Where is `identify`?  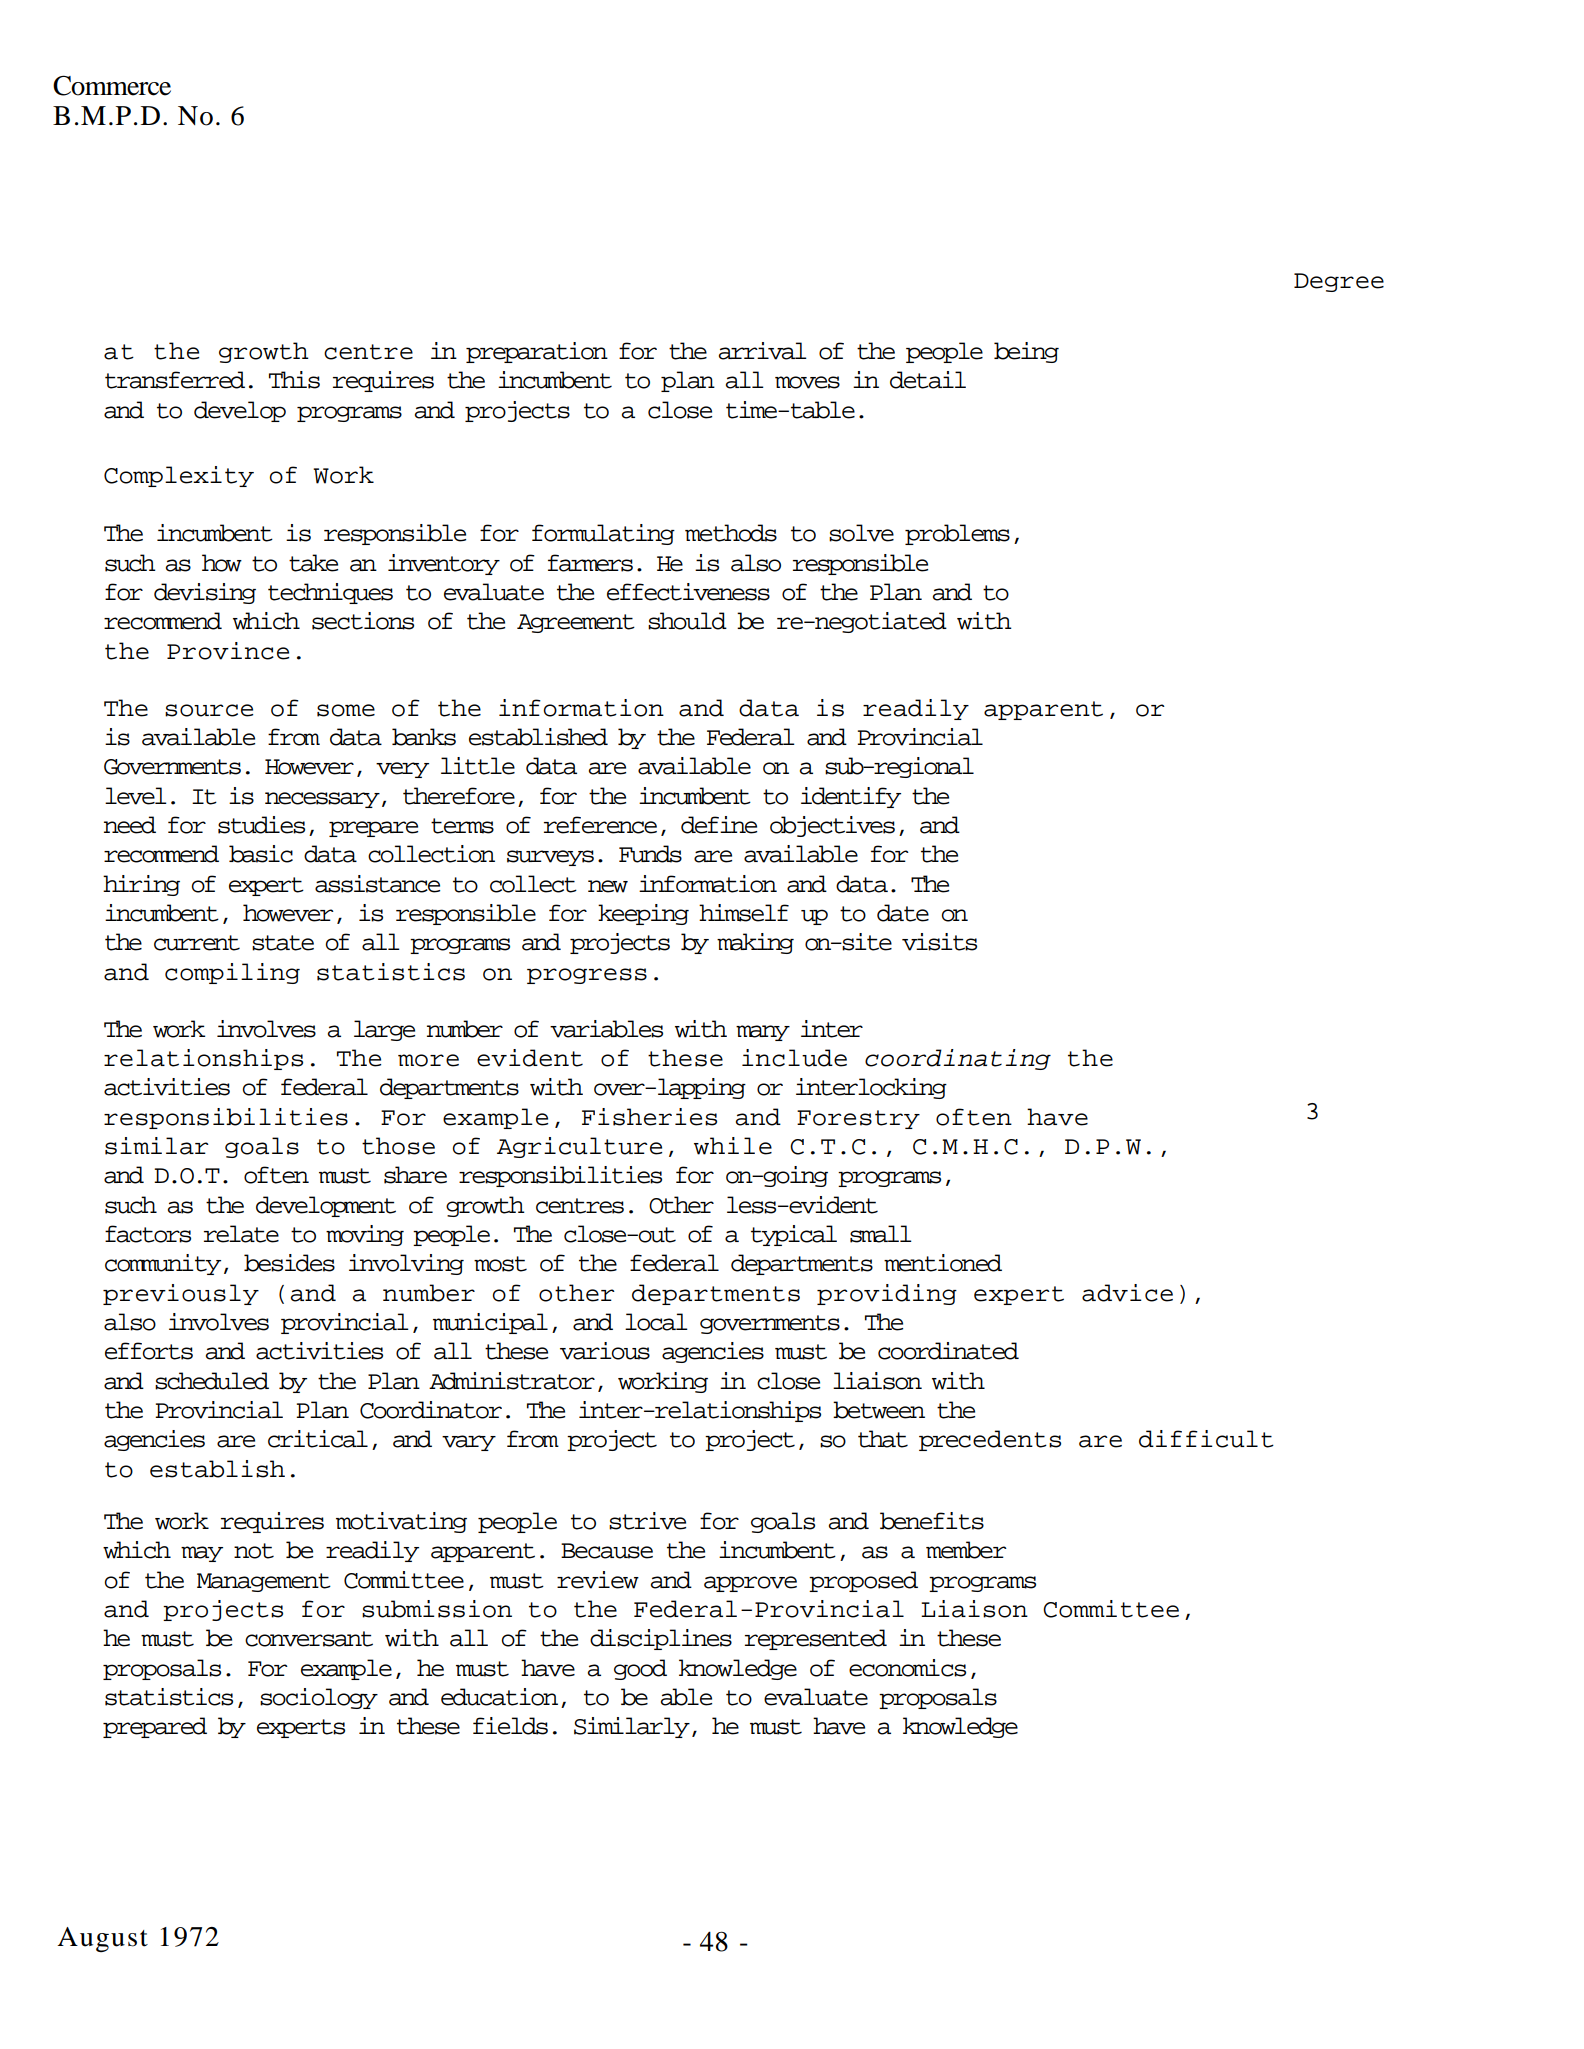
identify is located at coordinates (851, 797).
